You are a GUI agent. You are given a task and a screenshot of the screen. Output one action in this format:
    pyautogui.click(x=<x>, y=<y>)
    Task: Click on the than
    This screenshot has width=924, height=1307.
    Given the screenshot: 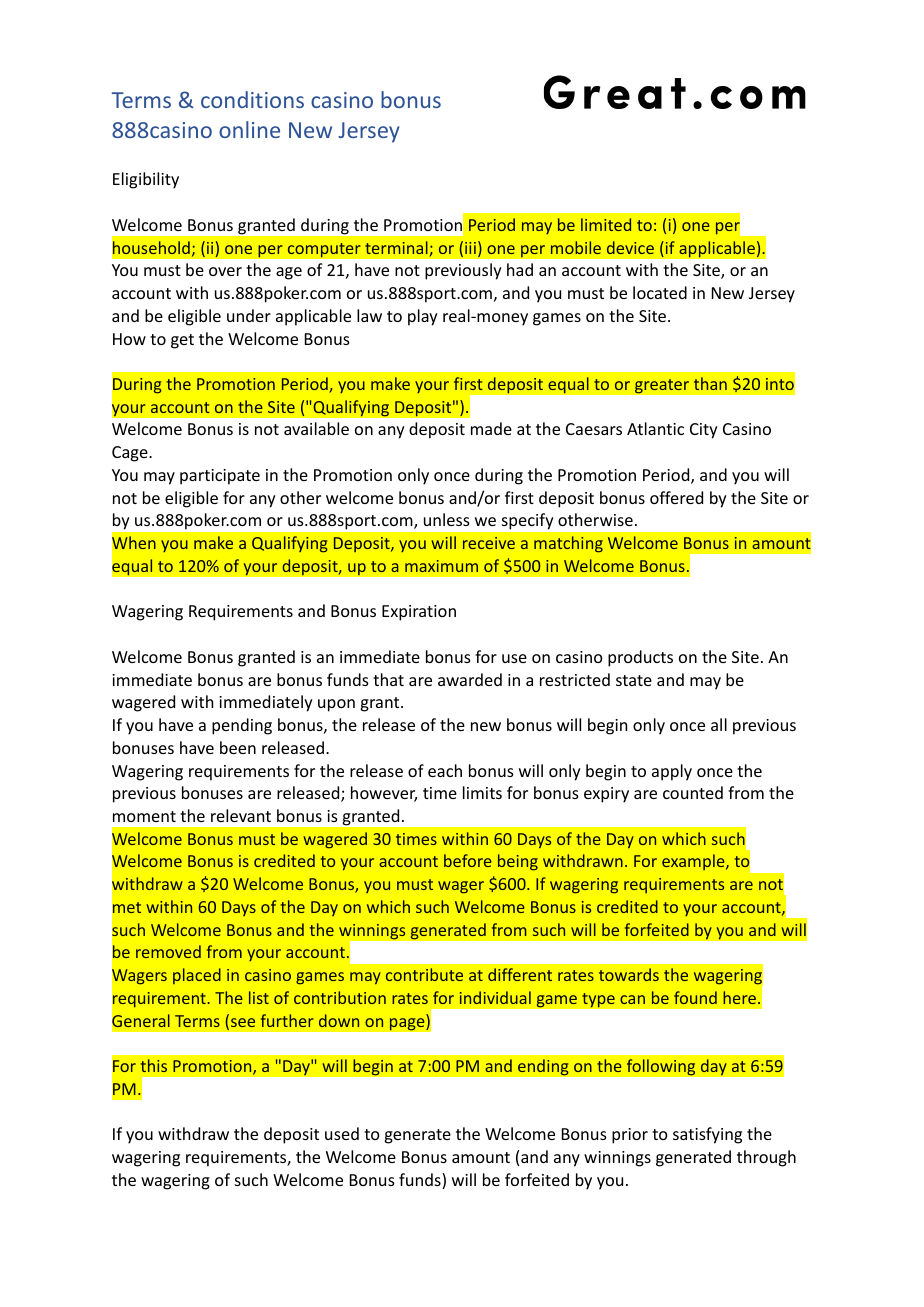 What is the action you would take?
    pyautogui.click(x=710, y=383)
